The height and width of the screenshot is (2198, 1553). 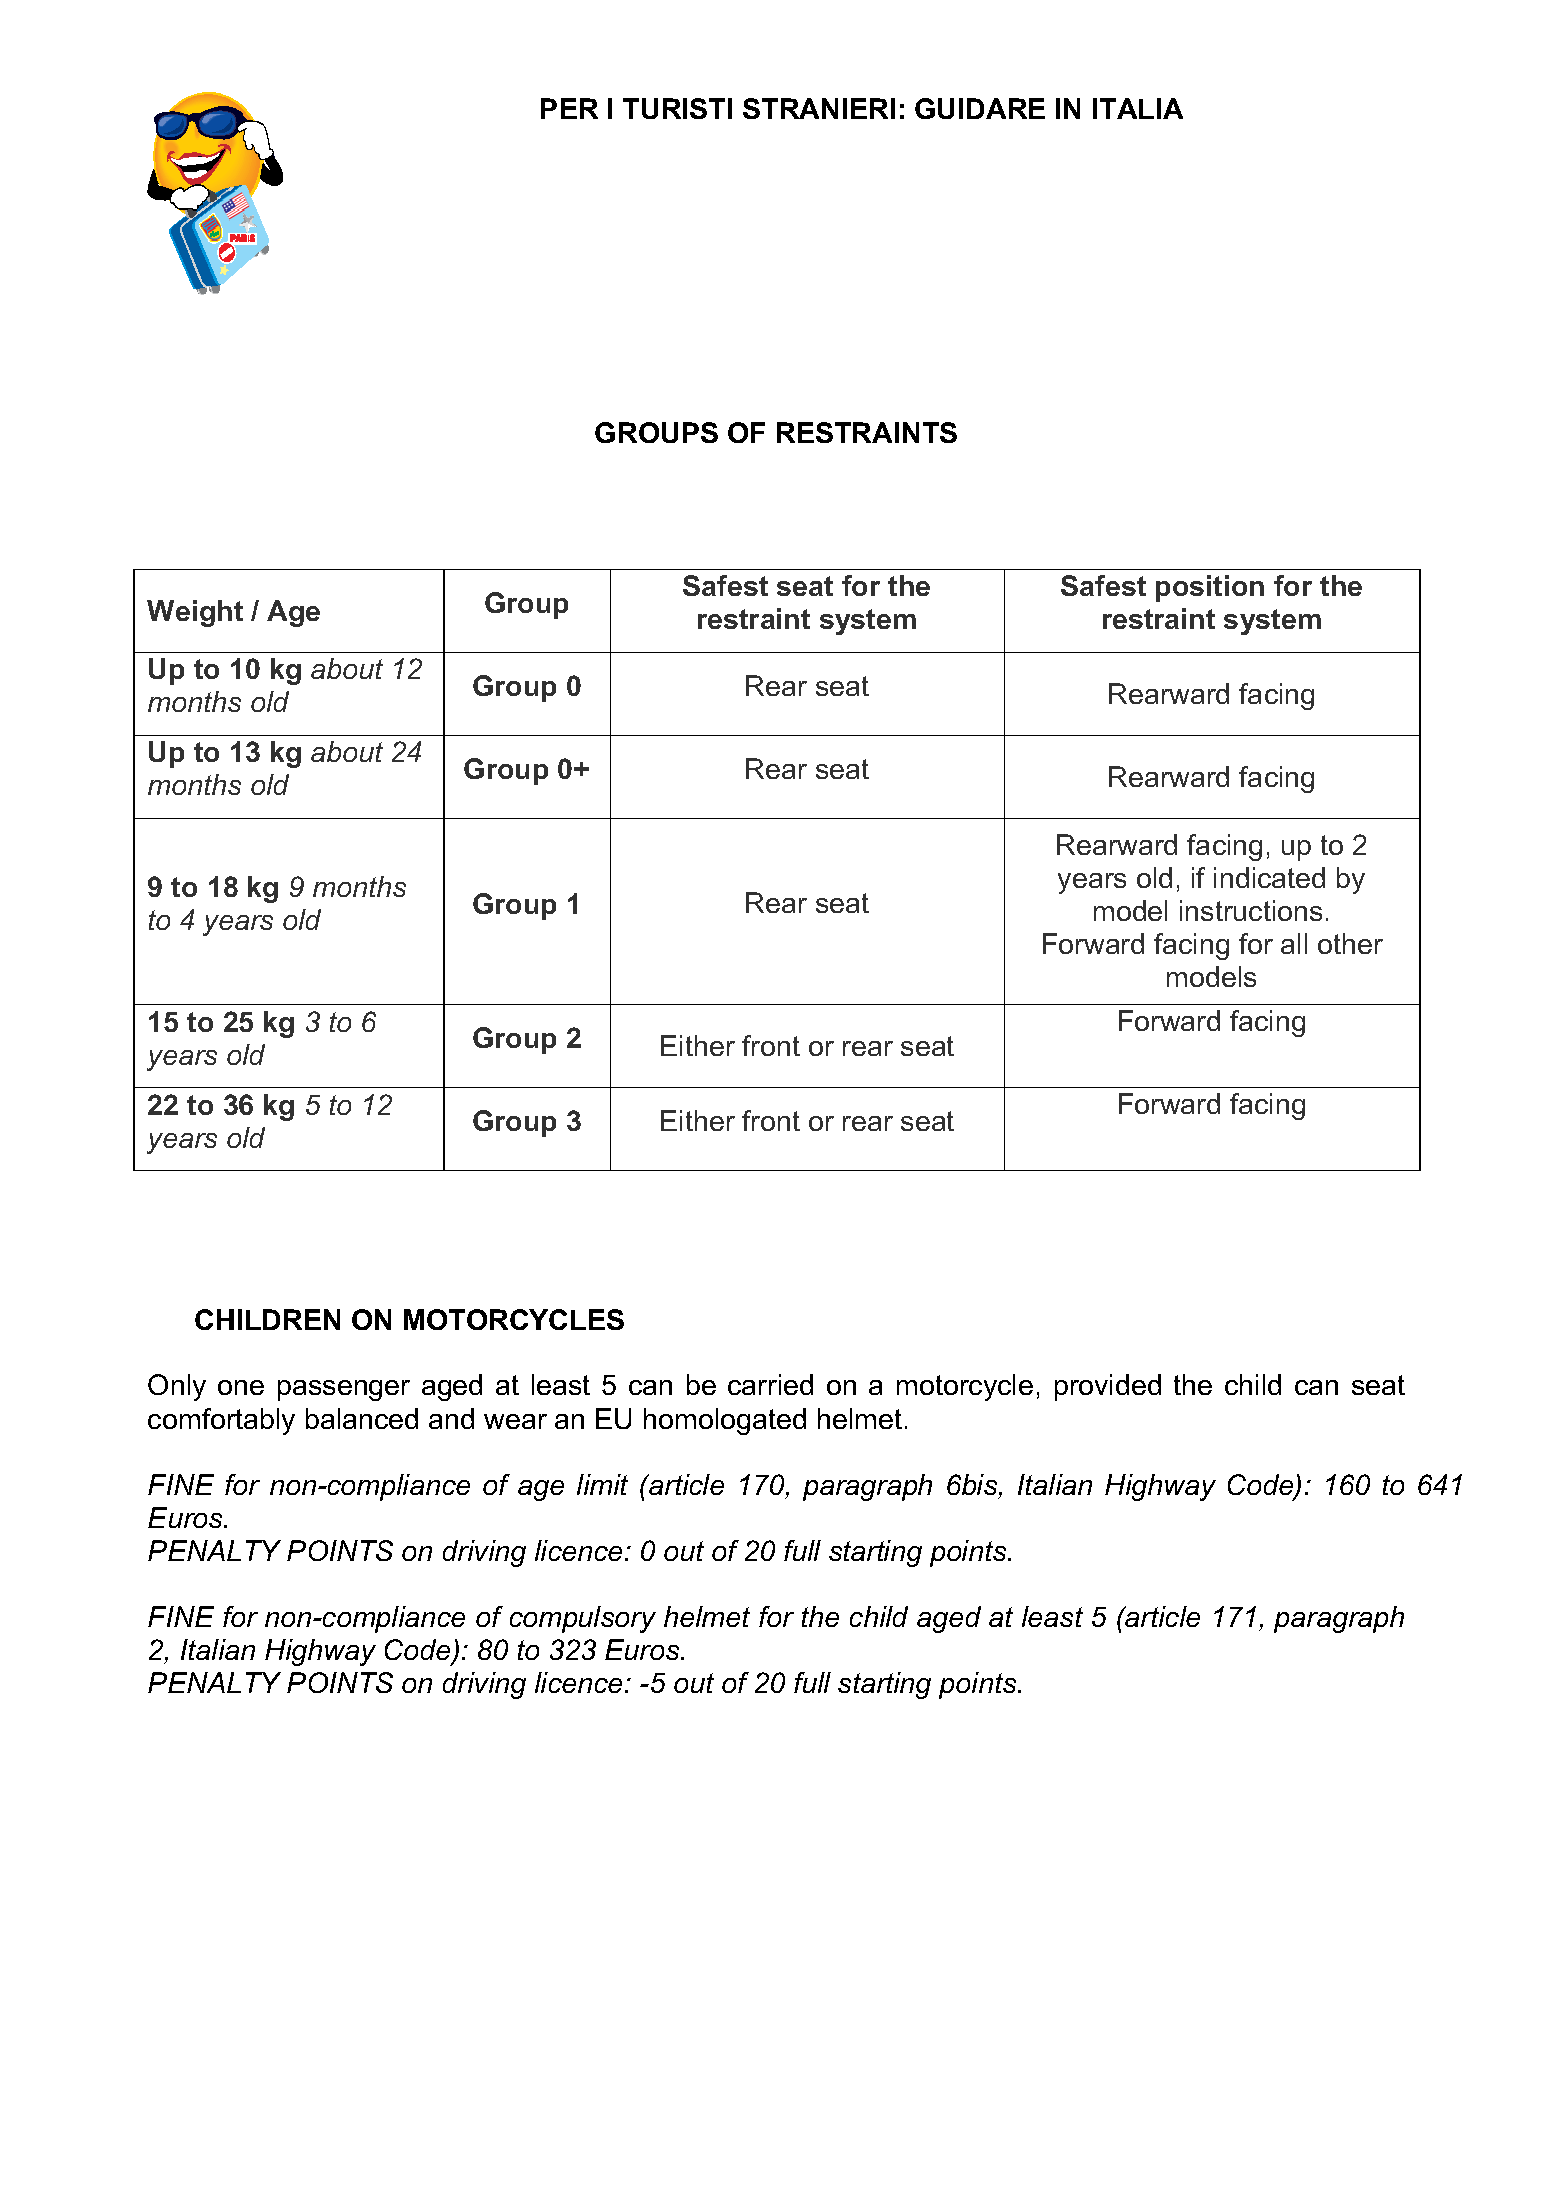 I want to click on passenger, so click(x=344, y=1390).
